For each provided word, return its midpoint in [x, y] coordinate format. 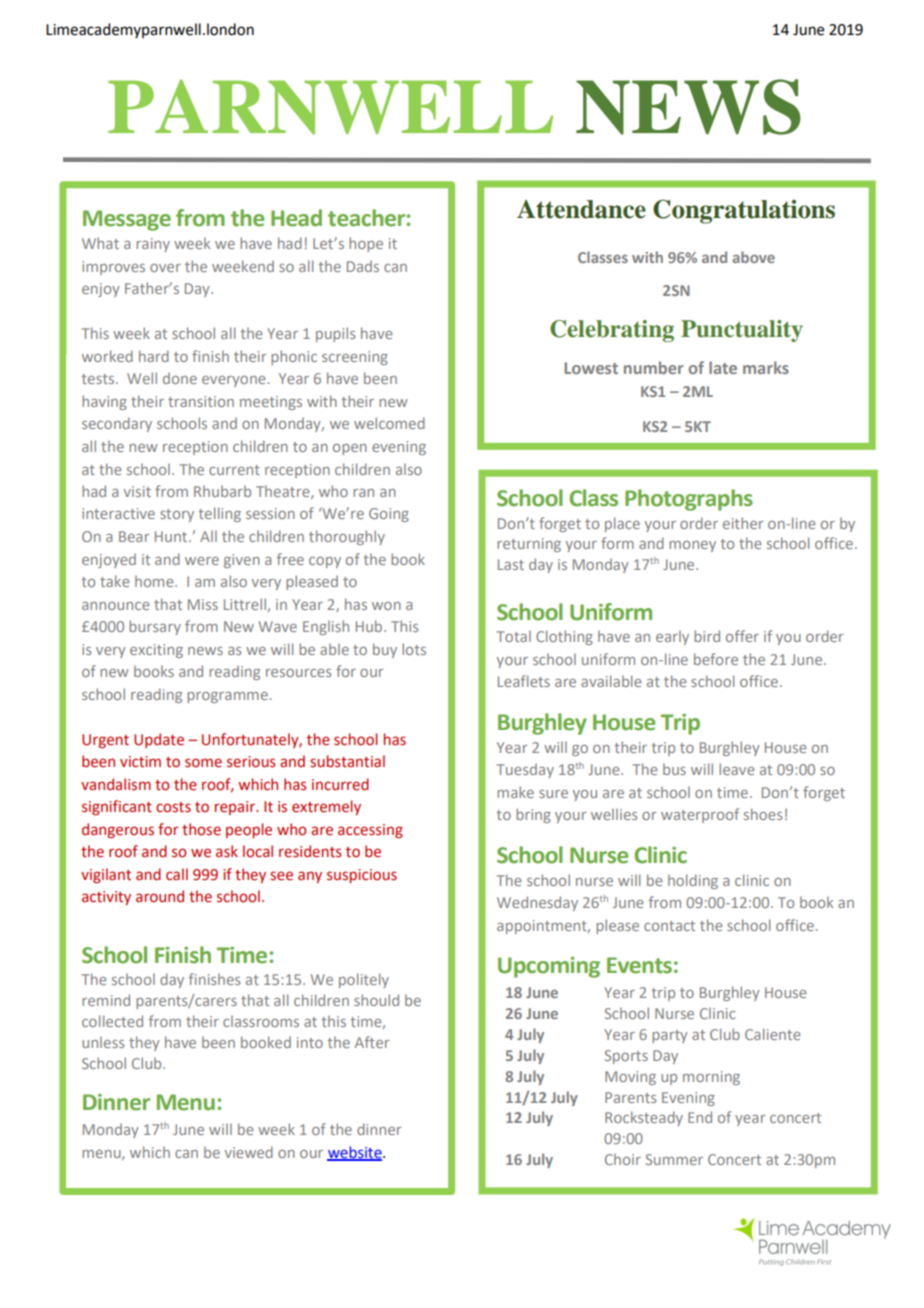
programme [227, 697]
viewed [249, 1152]
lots [414, 649]
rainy [153, 245]
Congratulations [744, 211]
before [716, 659]
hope [366, 244]
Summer [674, 1159]
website [355, 1153]
